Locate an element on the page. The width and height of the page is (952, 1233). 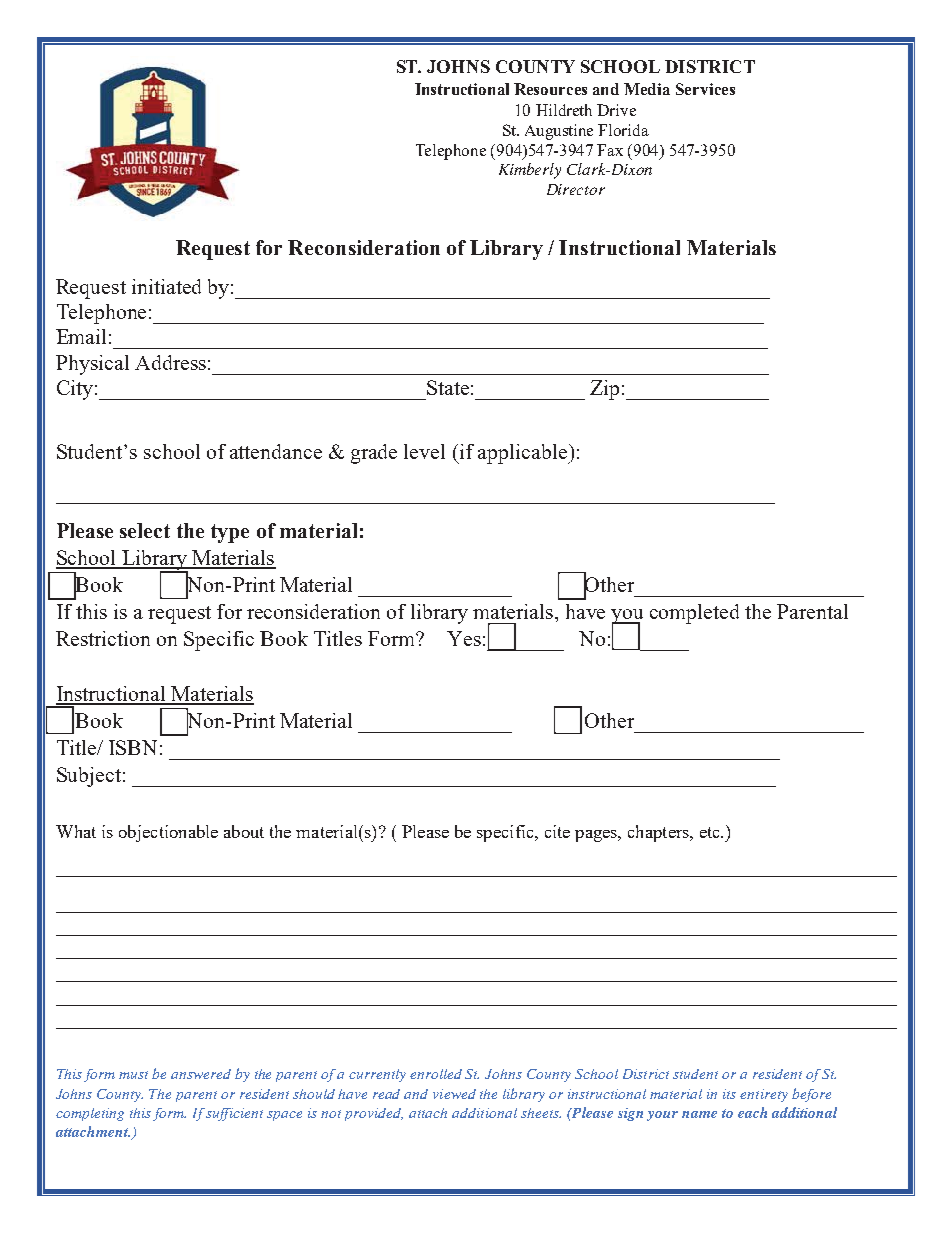
completed is located at coordinates (694, 614).
